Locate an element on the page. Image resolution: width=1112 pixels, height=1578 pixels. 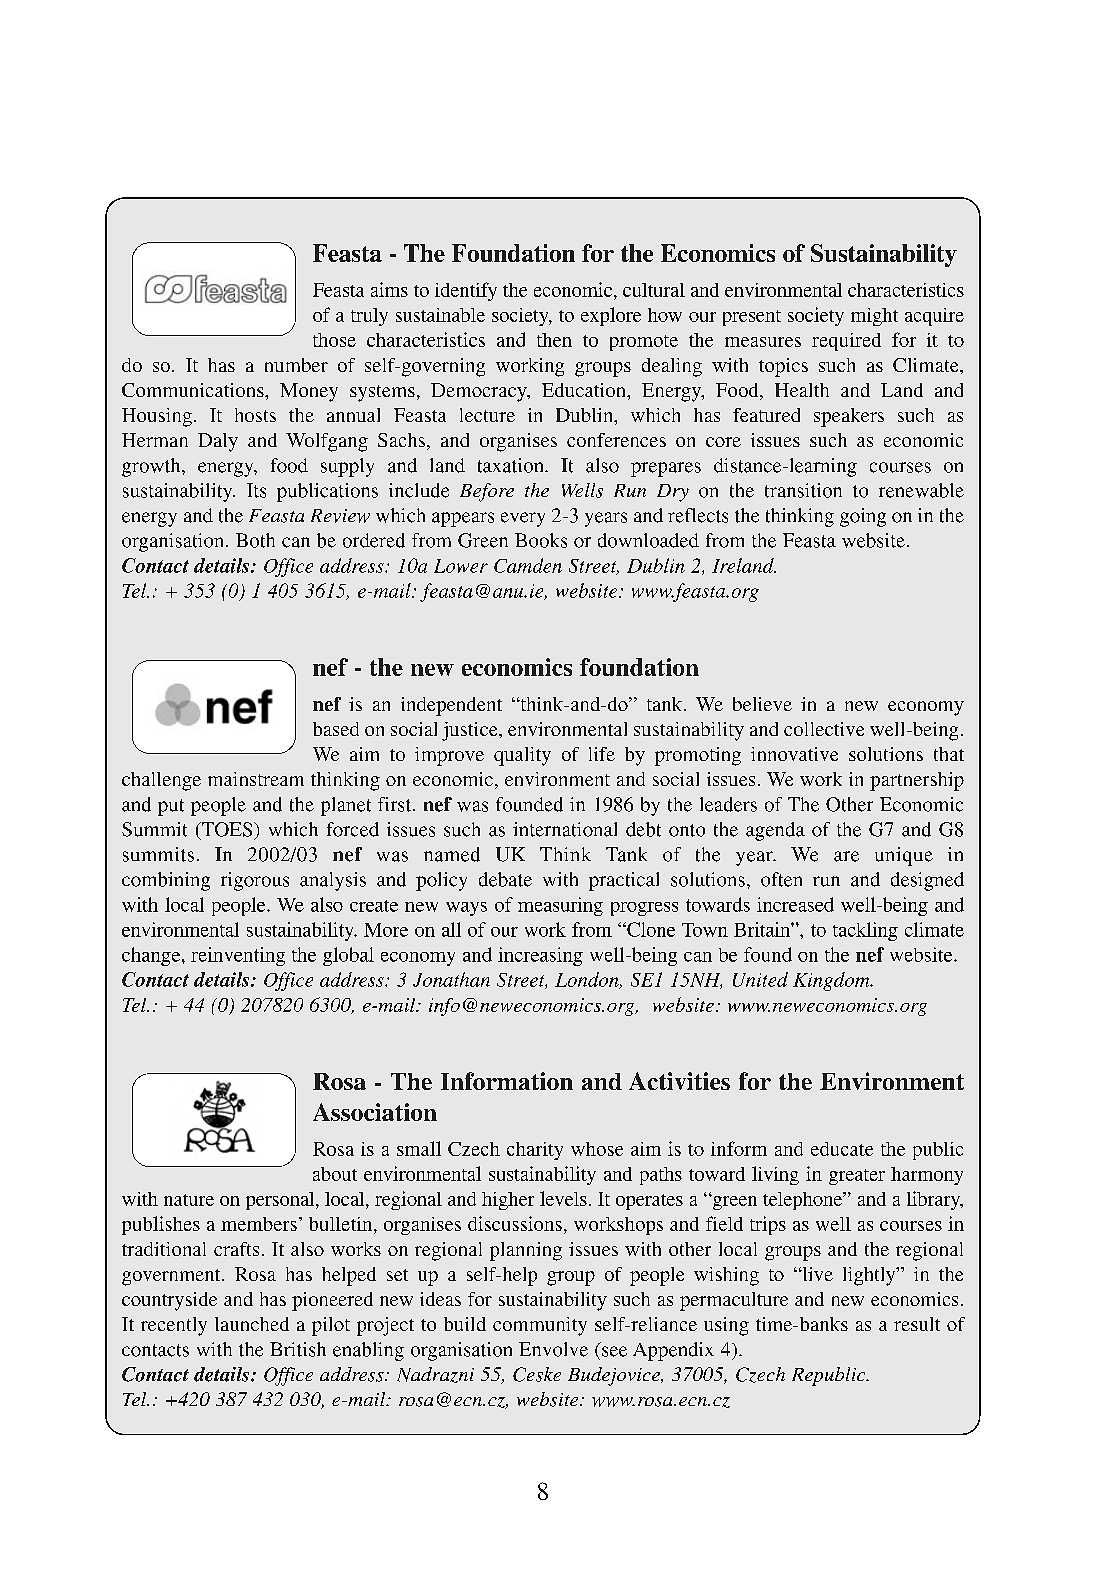
might is located at coordinates (874, 317).
